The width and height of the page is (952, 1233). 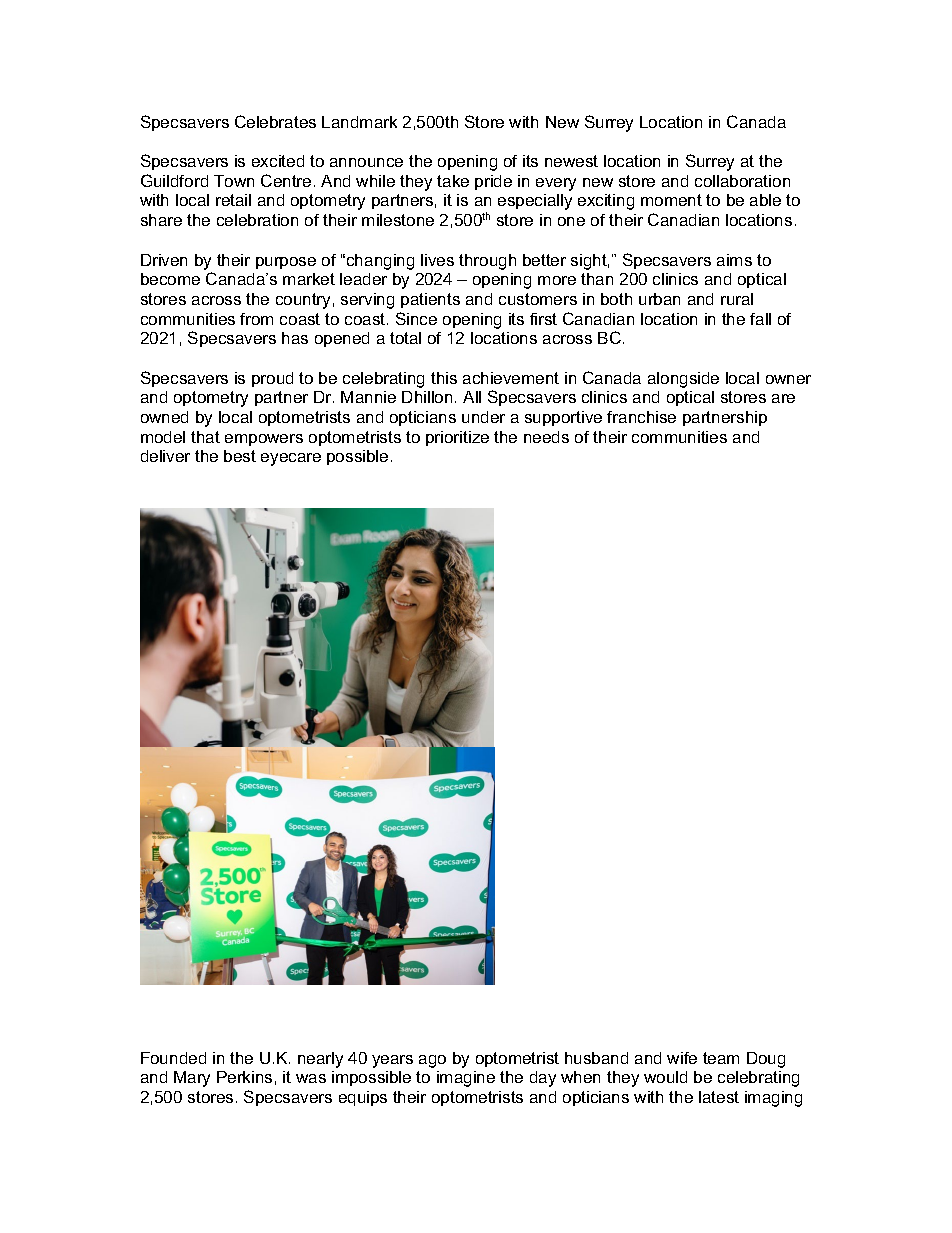 What do you see at coordinates (641, 417) in the page?
I see `franchise` at bounding box center [641, 417].
